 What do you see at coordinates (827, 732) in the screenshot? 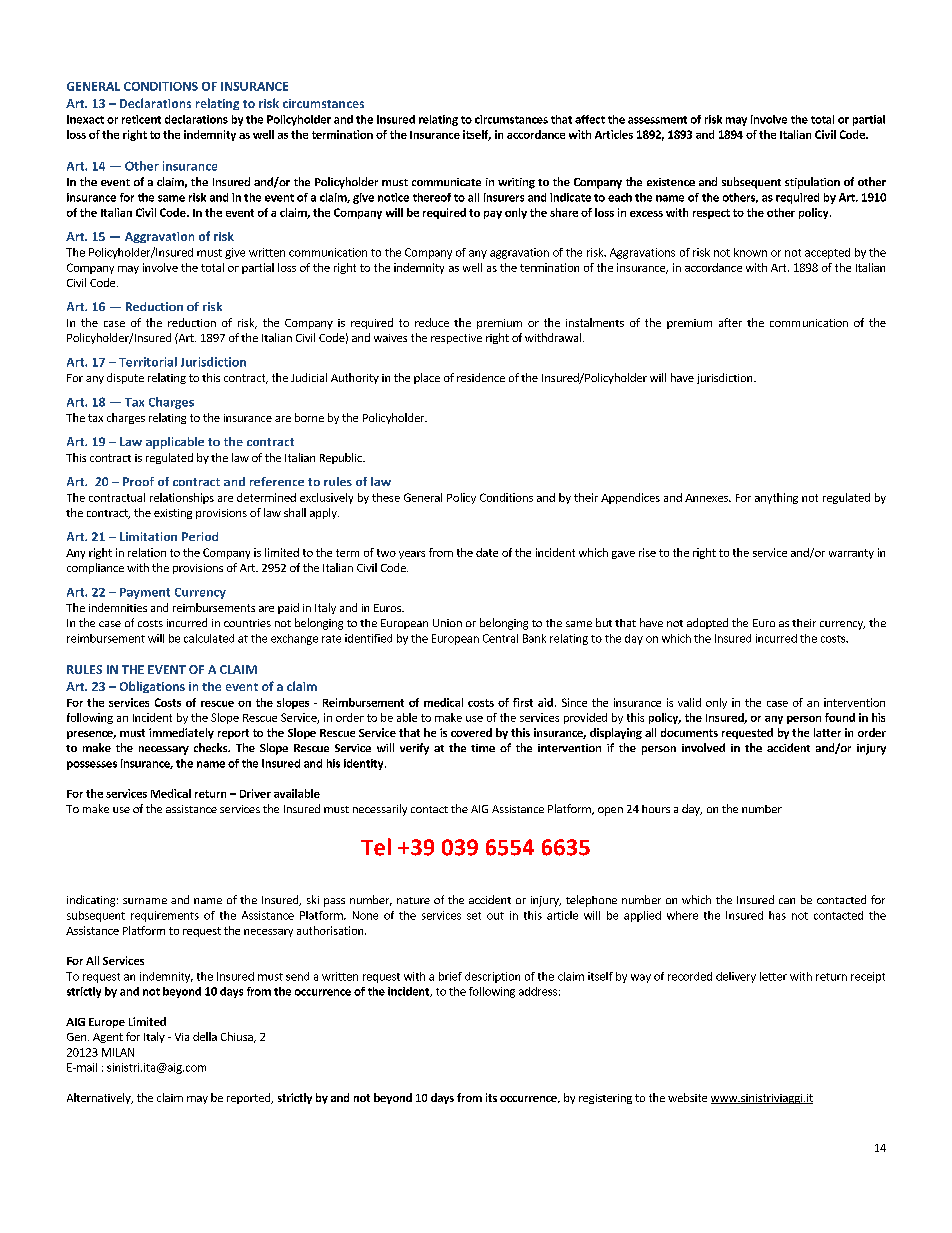
I see `latter` at bounding box center [827, 732].
